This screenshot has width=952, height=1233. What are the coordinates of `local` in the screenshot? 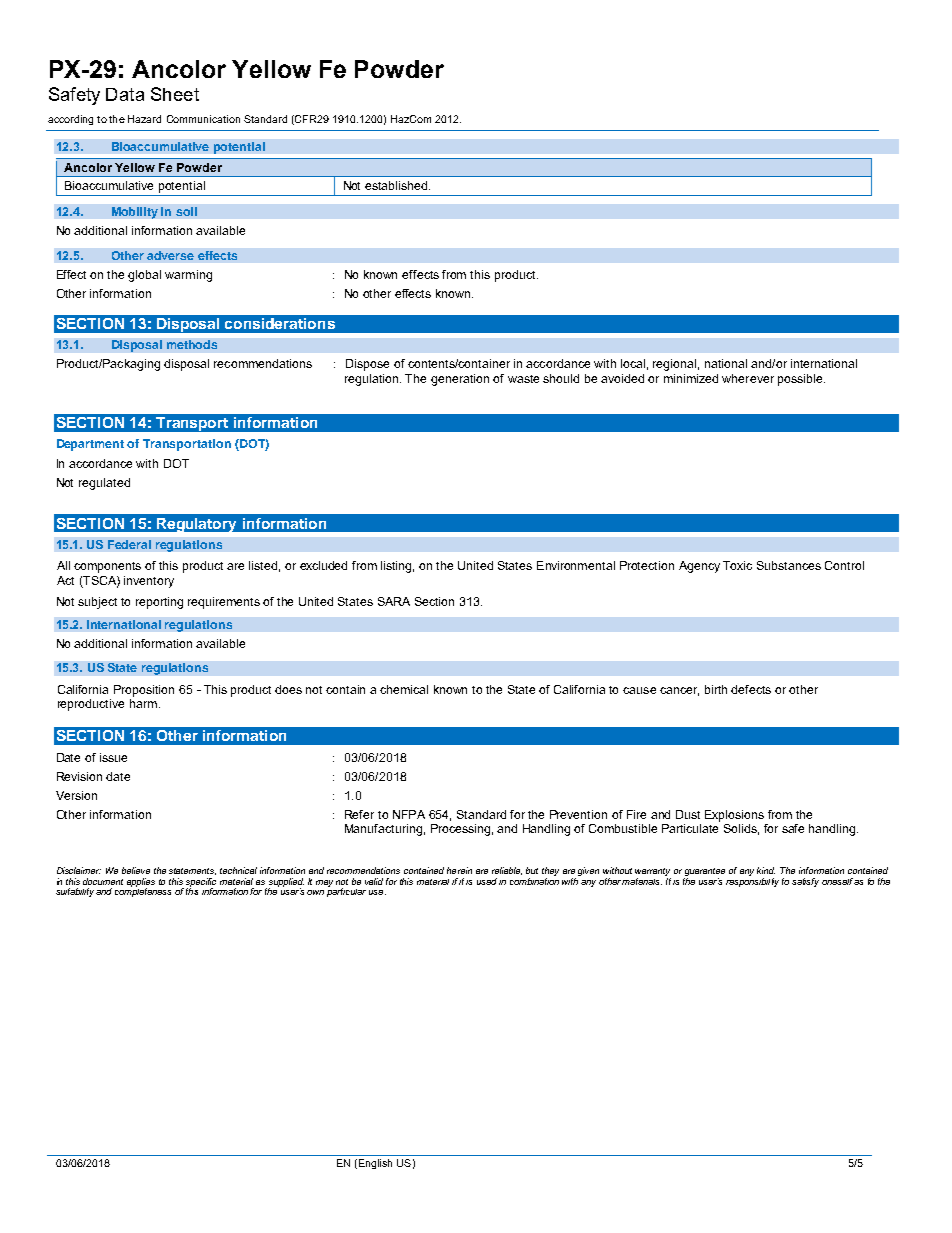 It's located at (633, 363).
